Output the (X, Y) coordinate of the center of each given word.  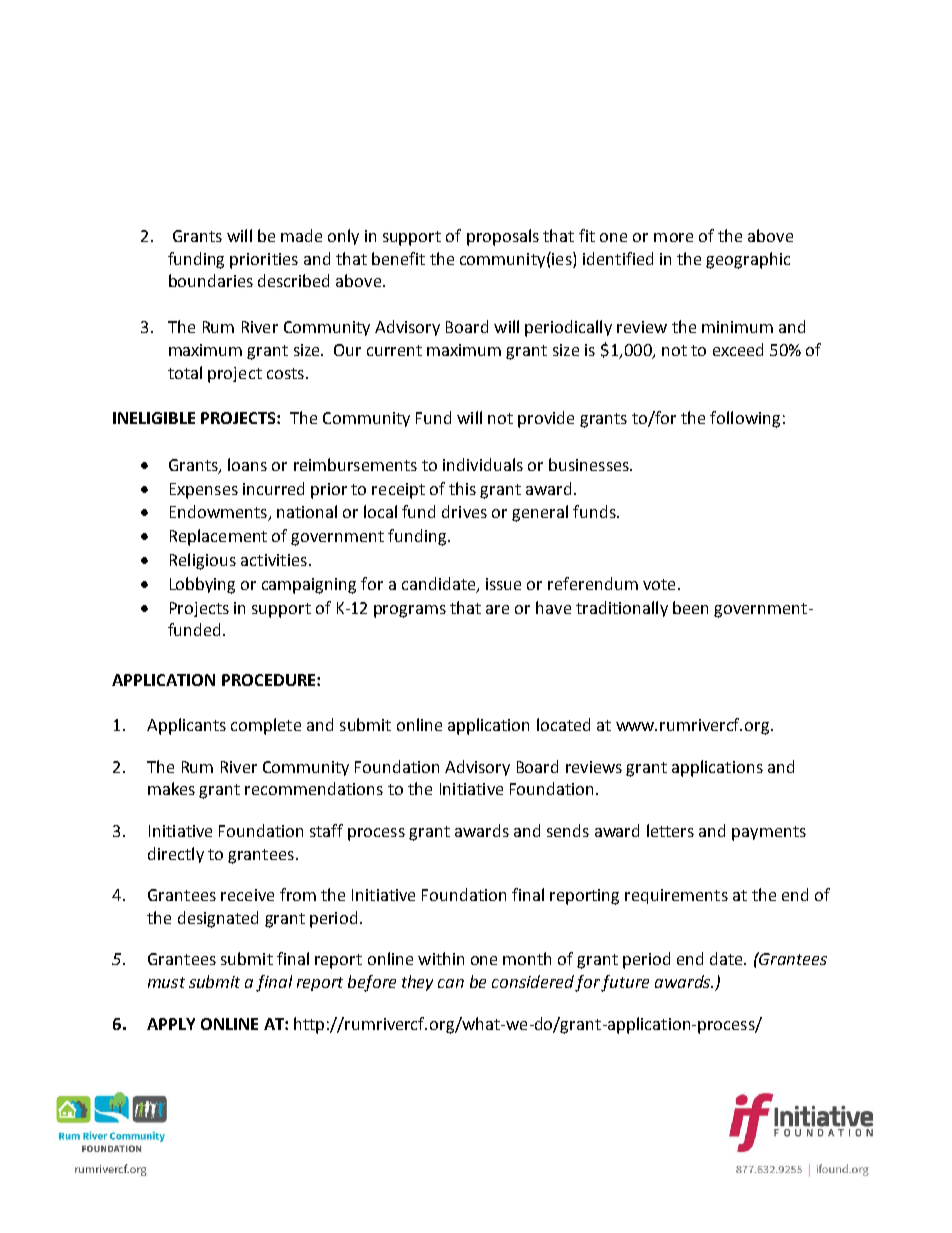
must (166, 982)
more (673, 237)
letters (670, 830)
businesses (590, 464)
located (563, 724)
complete (266, 726)
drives (464, 511)
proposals (503, 237)
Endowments (219, 513)
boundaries (211, 280)
